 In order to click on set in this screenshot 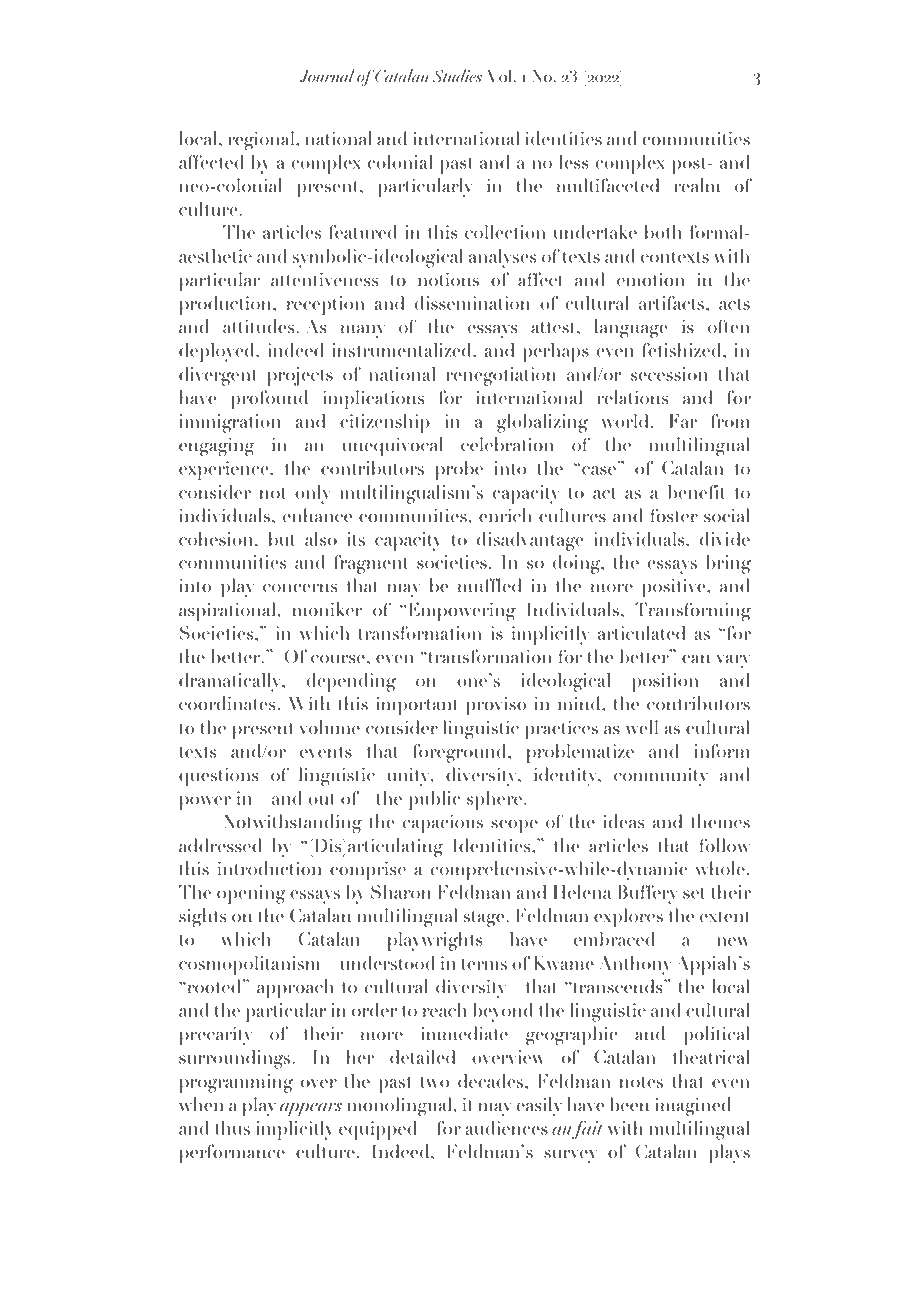, I will do `click(694, 893)`.
